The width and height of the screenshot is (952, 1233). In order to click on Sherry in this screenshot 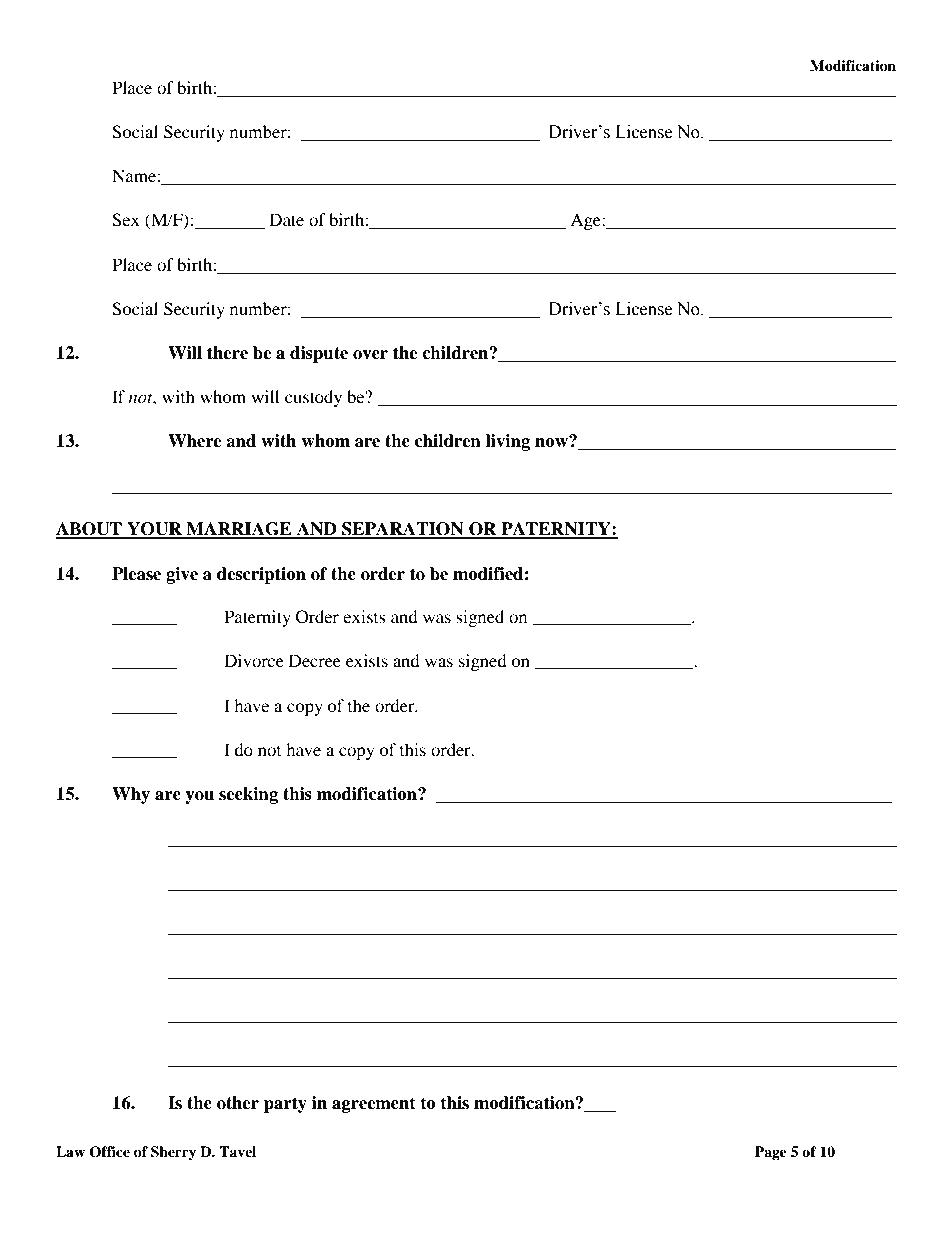, I will do `click(173, 1153)`.
